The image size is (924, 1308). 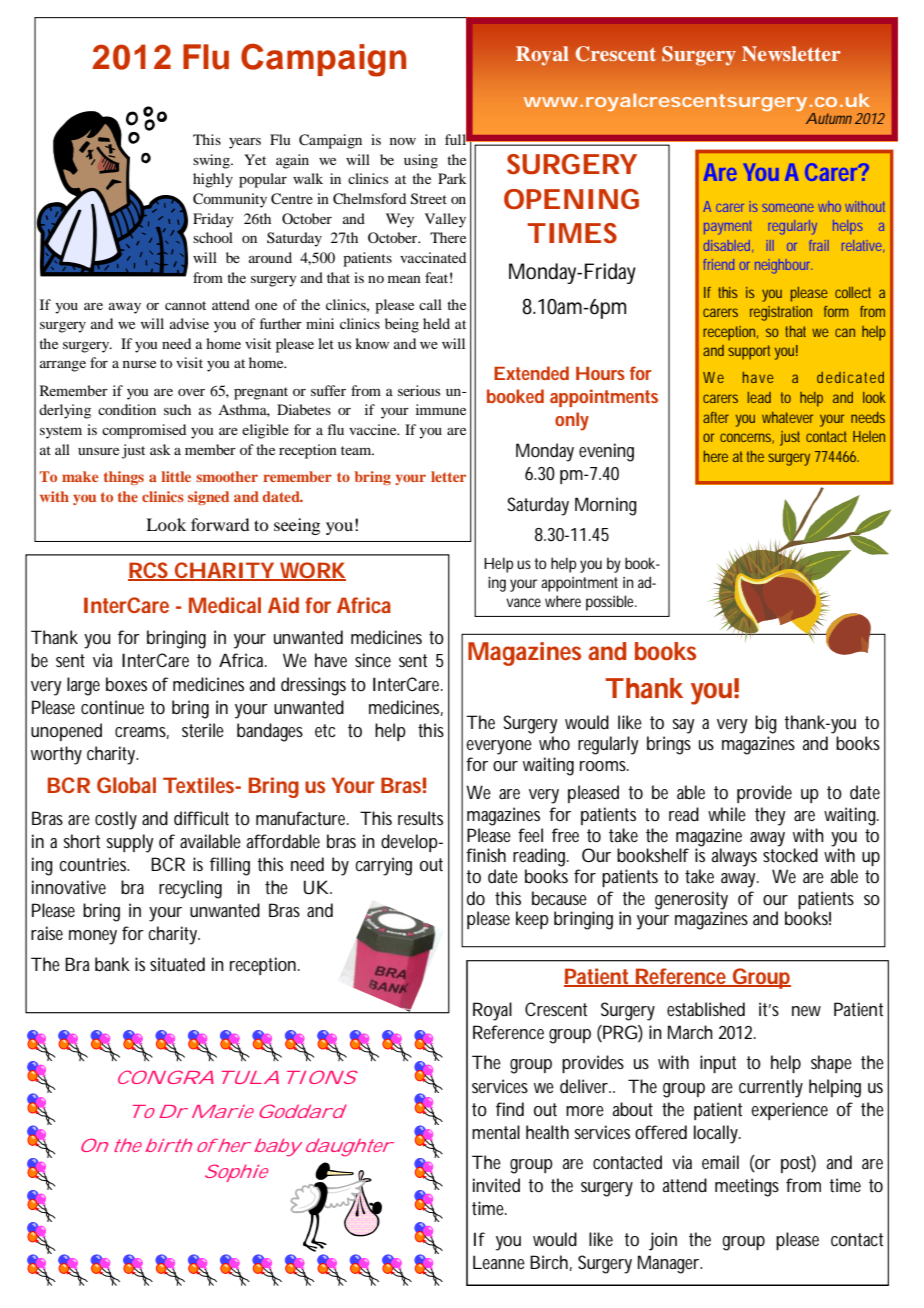 I want to click on since, so click(x=373, y=660).
